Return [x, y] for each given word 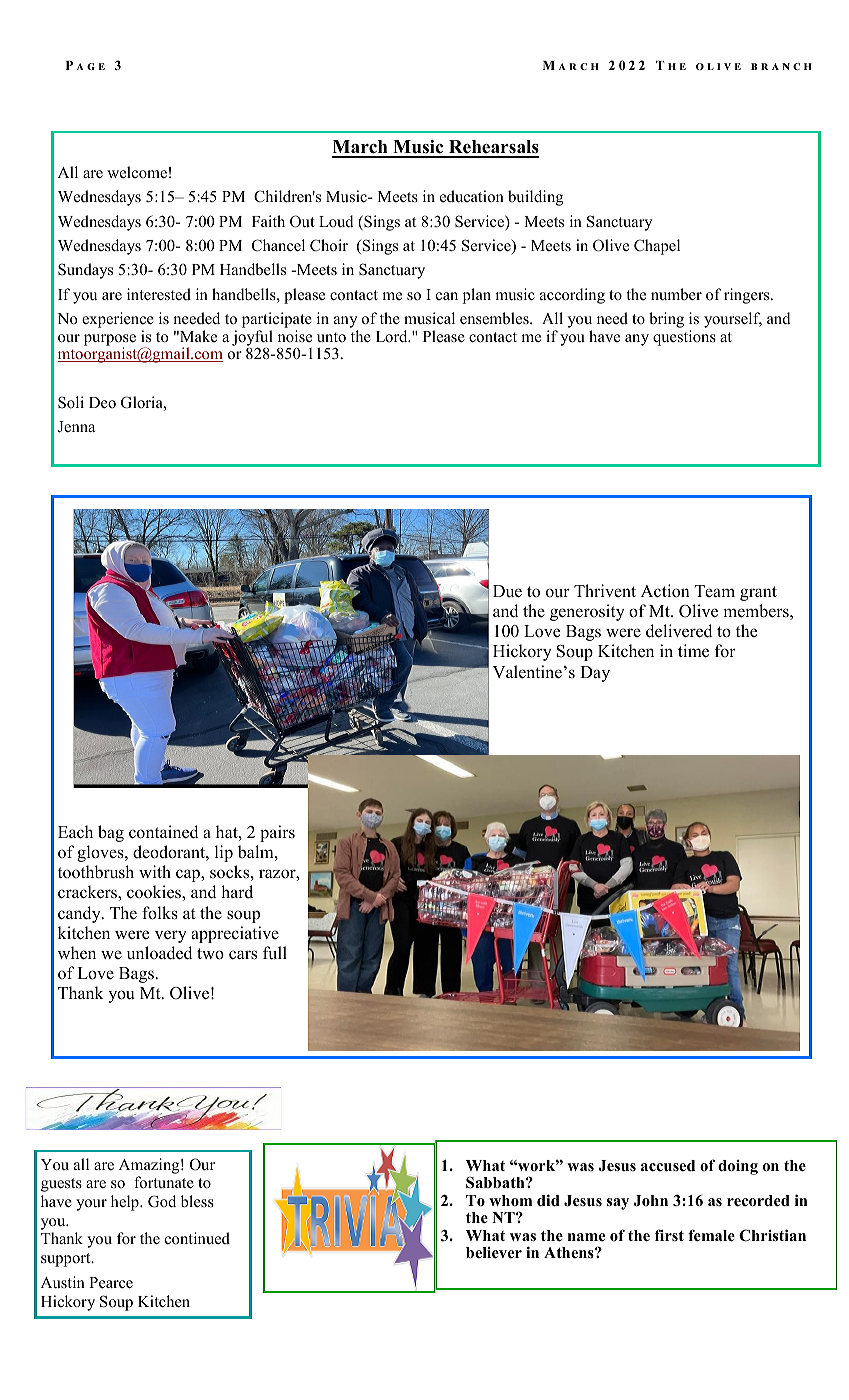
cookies [155, 893]
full [275, 953]
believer [494, 1253]
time [693, 651]
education [472, 196]
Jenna [76, 427]
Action [665, 591]
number [676, 294]
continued [197, 1238]
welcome [137, 172]
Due [507, 591]
